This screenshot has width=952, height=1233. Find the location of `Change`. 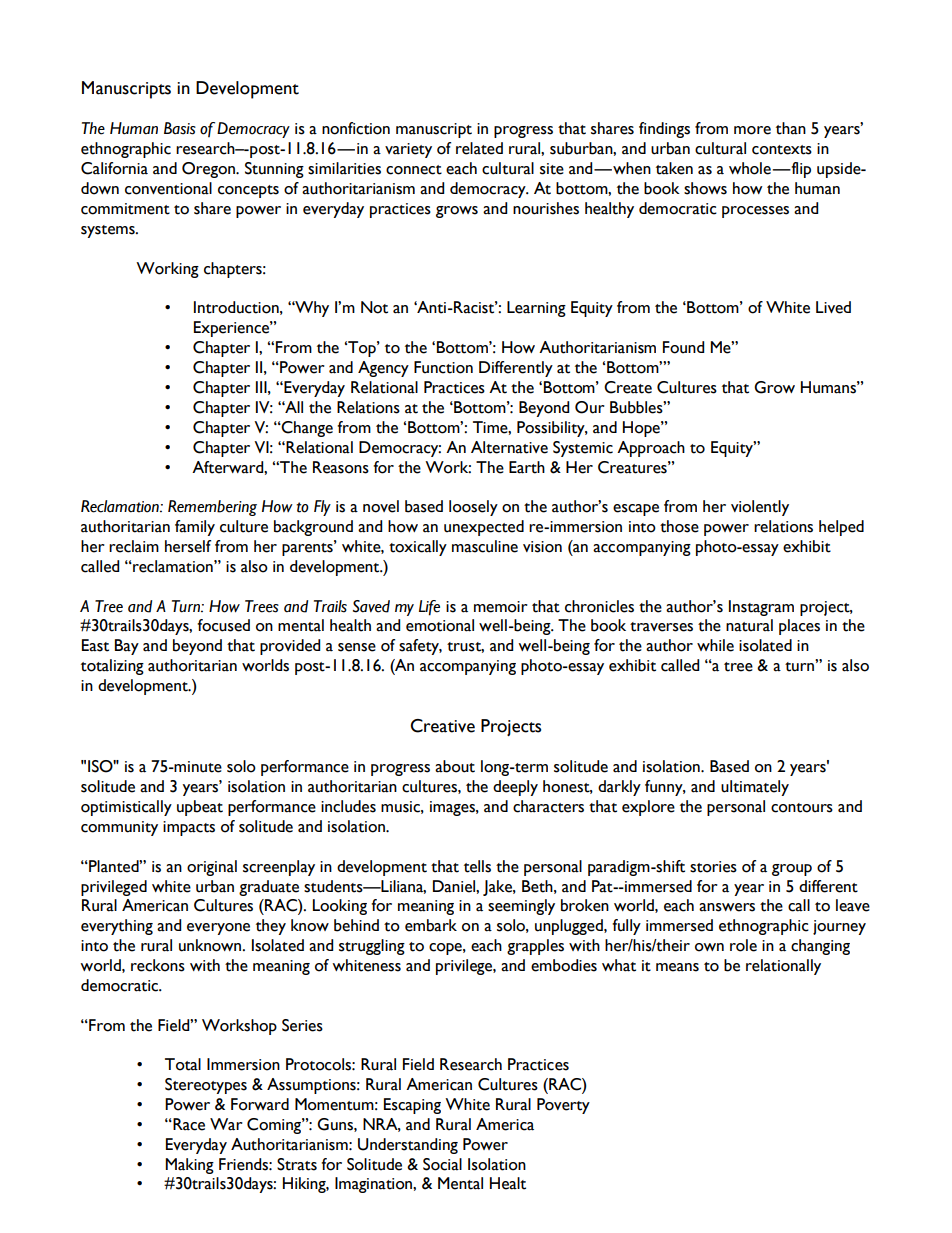

Change is located at coordinates (306, 429).
